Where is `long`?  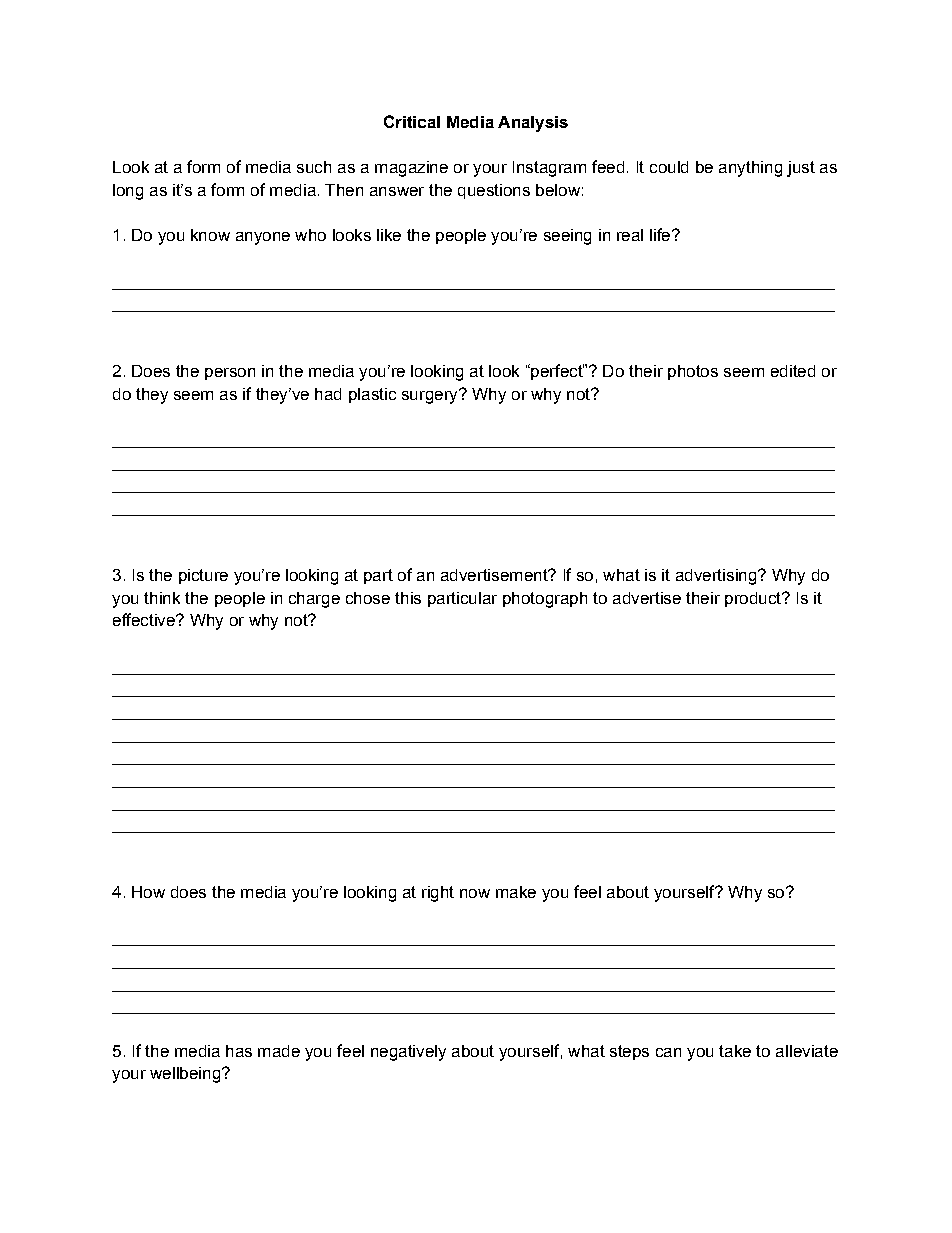 long is located at coordinates (128, 192).
